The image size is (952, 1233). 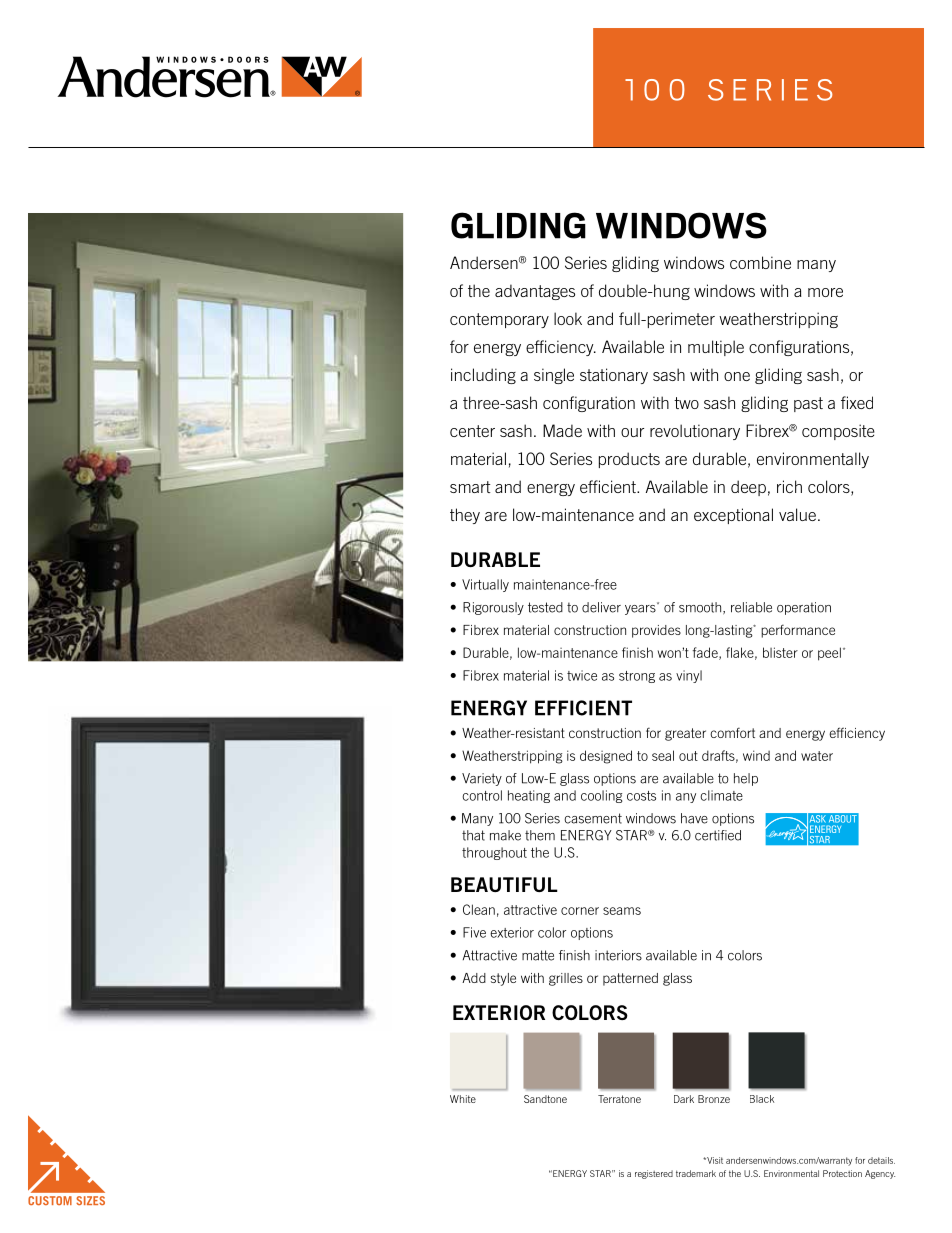 What do you see at coordinates (535, 292) in the image?
I see `advantages` at bounding box center [535, 292].
